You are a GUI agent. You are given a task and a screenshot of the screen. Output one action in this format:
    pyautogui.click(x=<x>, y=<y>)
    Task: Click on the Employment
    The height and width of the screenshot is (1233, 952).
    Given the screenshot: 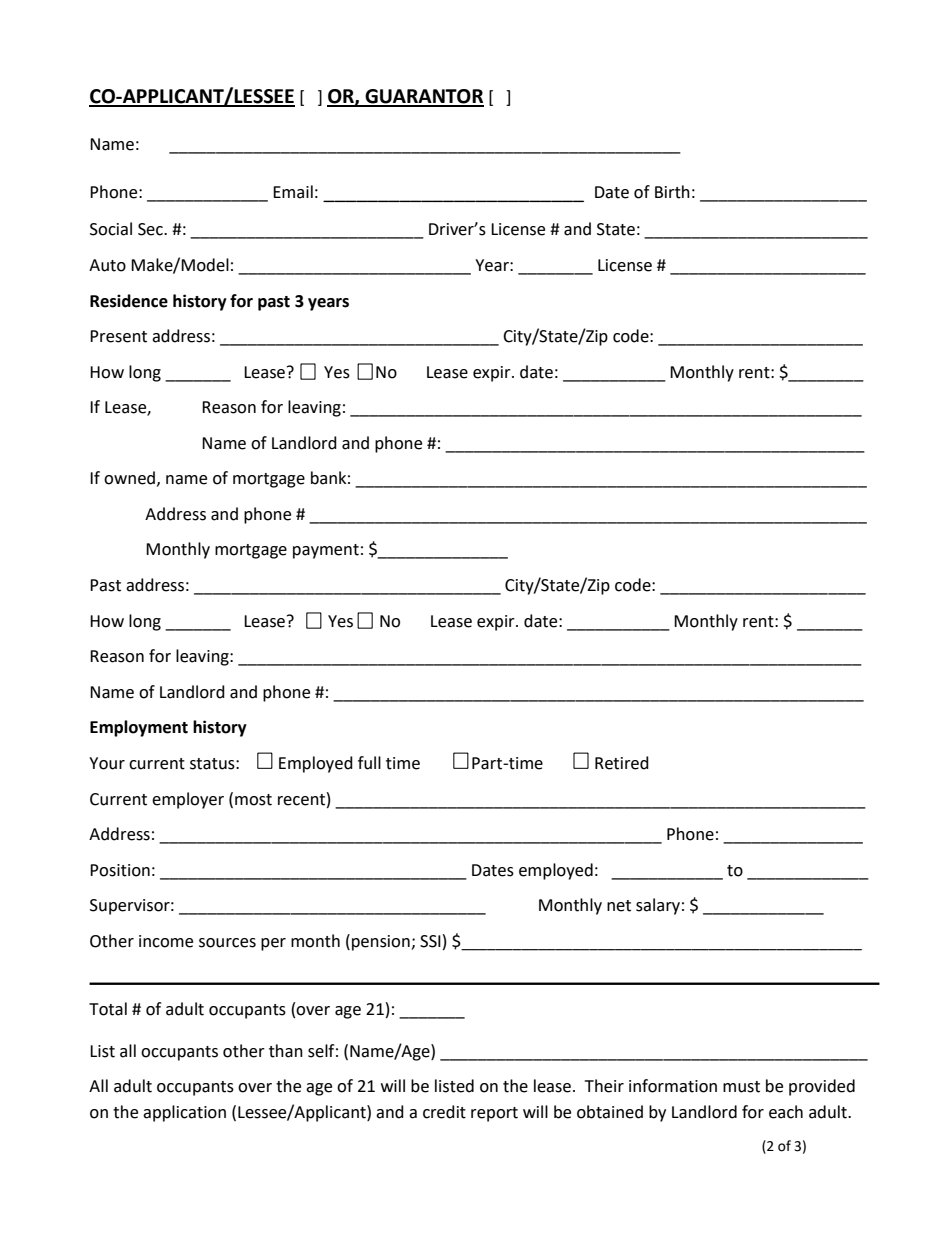 What is the action you would take?
    pyautogui.click(x=139, y=728)
